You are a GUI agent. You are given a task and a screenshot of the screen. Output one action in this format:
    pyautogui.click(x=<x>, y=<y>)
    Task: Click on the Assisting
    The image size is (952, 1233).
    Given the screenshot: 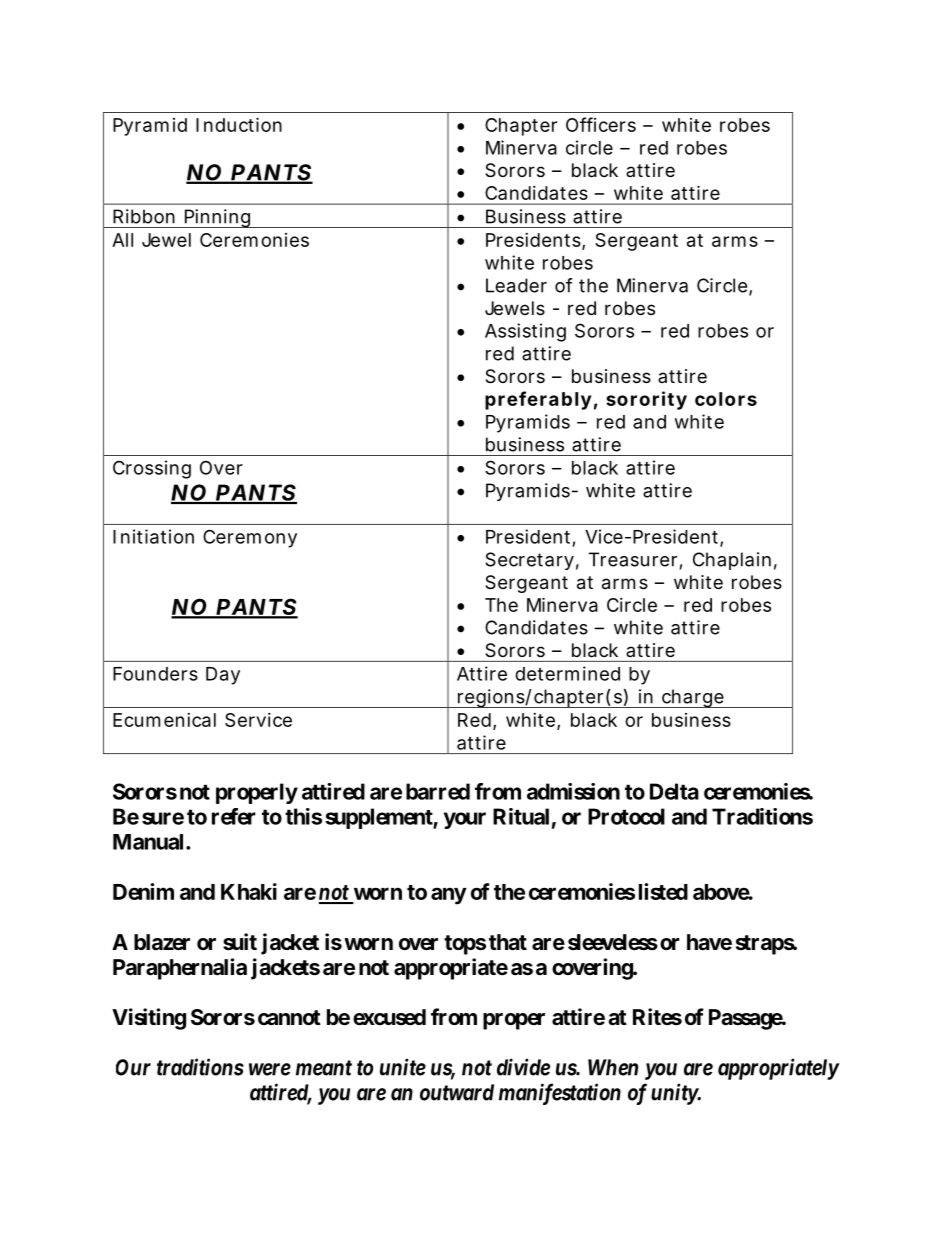 What is the action you would take?
    pyautogui.click(x=525, y=332)
